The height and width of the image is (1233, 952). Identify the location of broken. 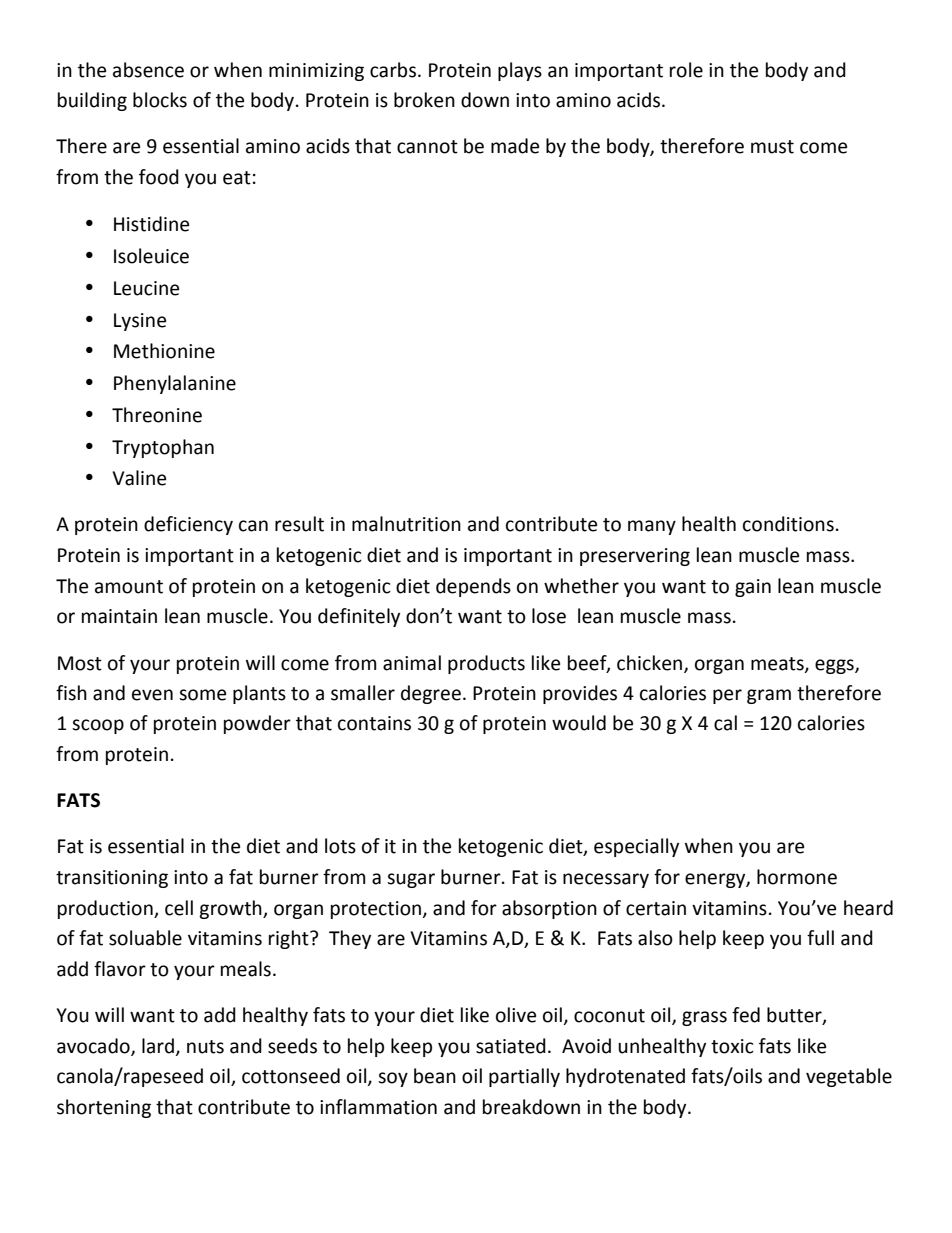
(424, 100).
